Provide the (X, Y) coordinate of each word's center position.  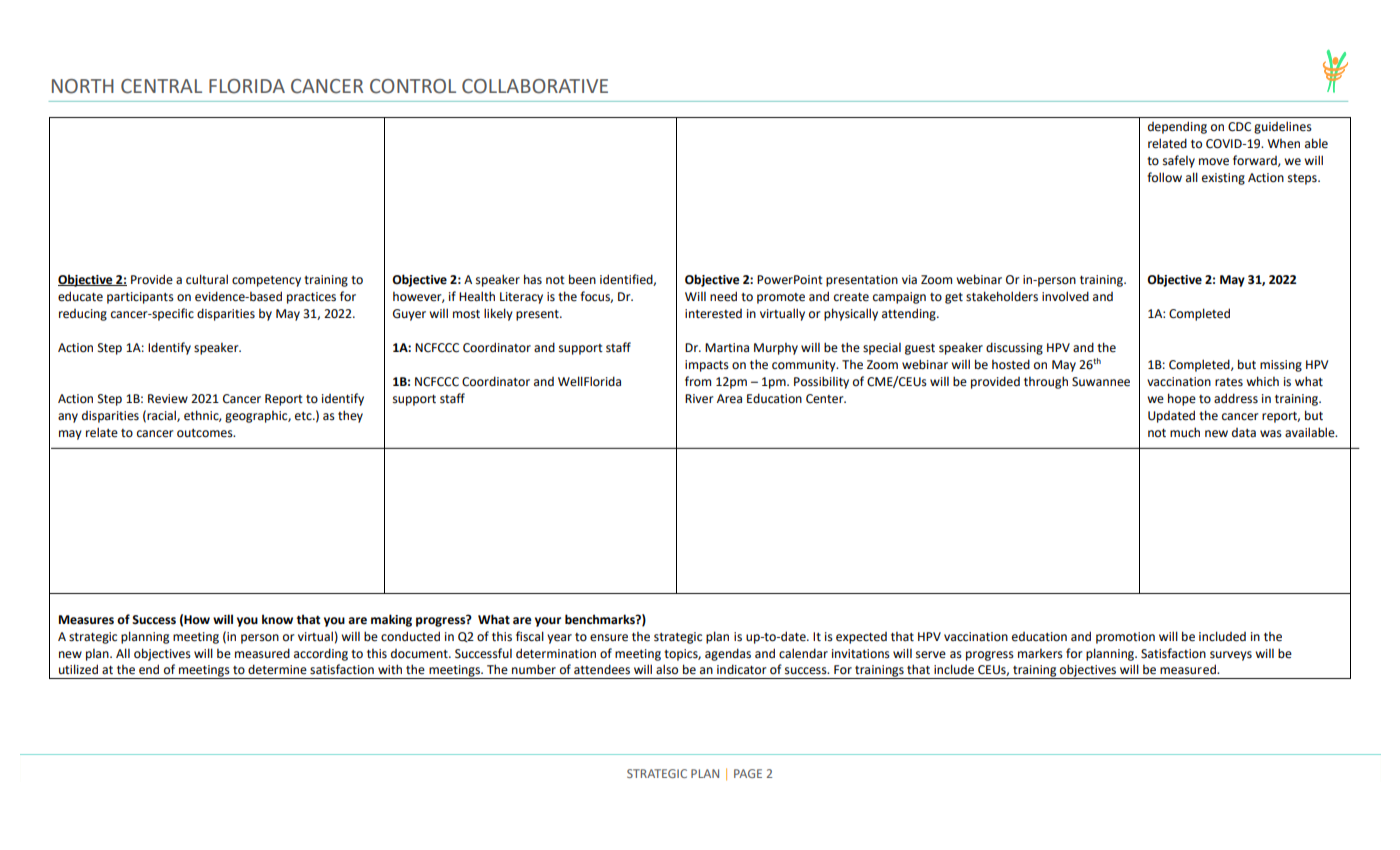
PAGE (748, 773)
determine (277, 669)
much (1185, 432)
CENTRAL (161, 86)
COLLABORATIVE (535, 86)
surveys (1231, 656)
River (699, 399)
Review (168, 399)
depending (1177, 127)
